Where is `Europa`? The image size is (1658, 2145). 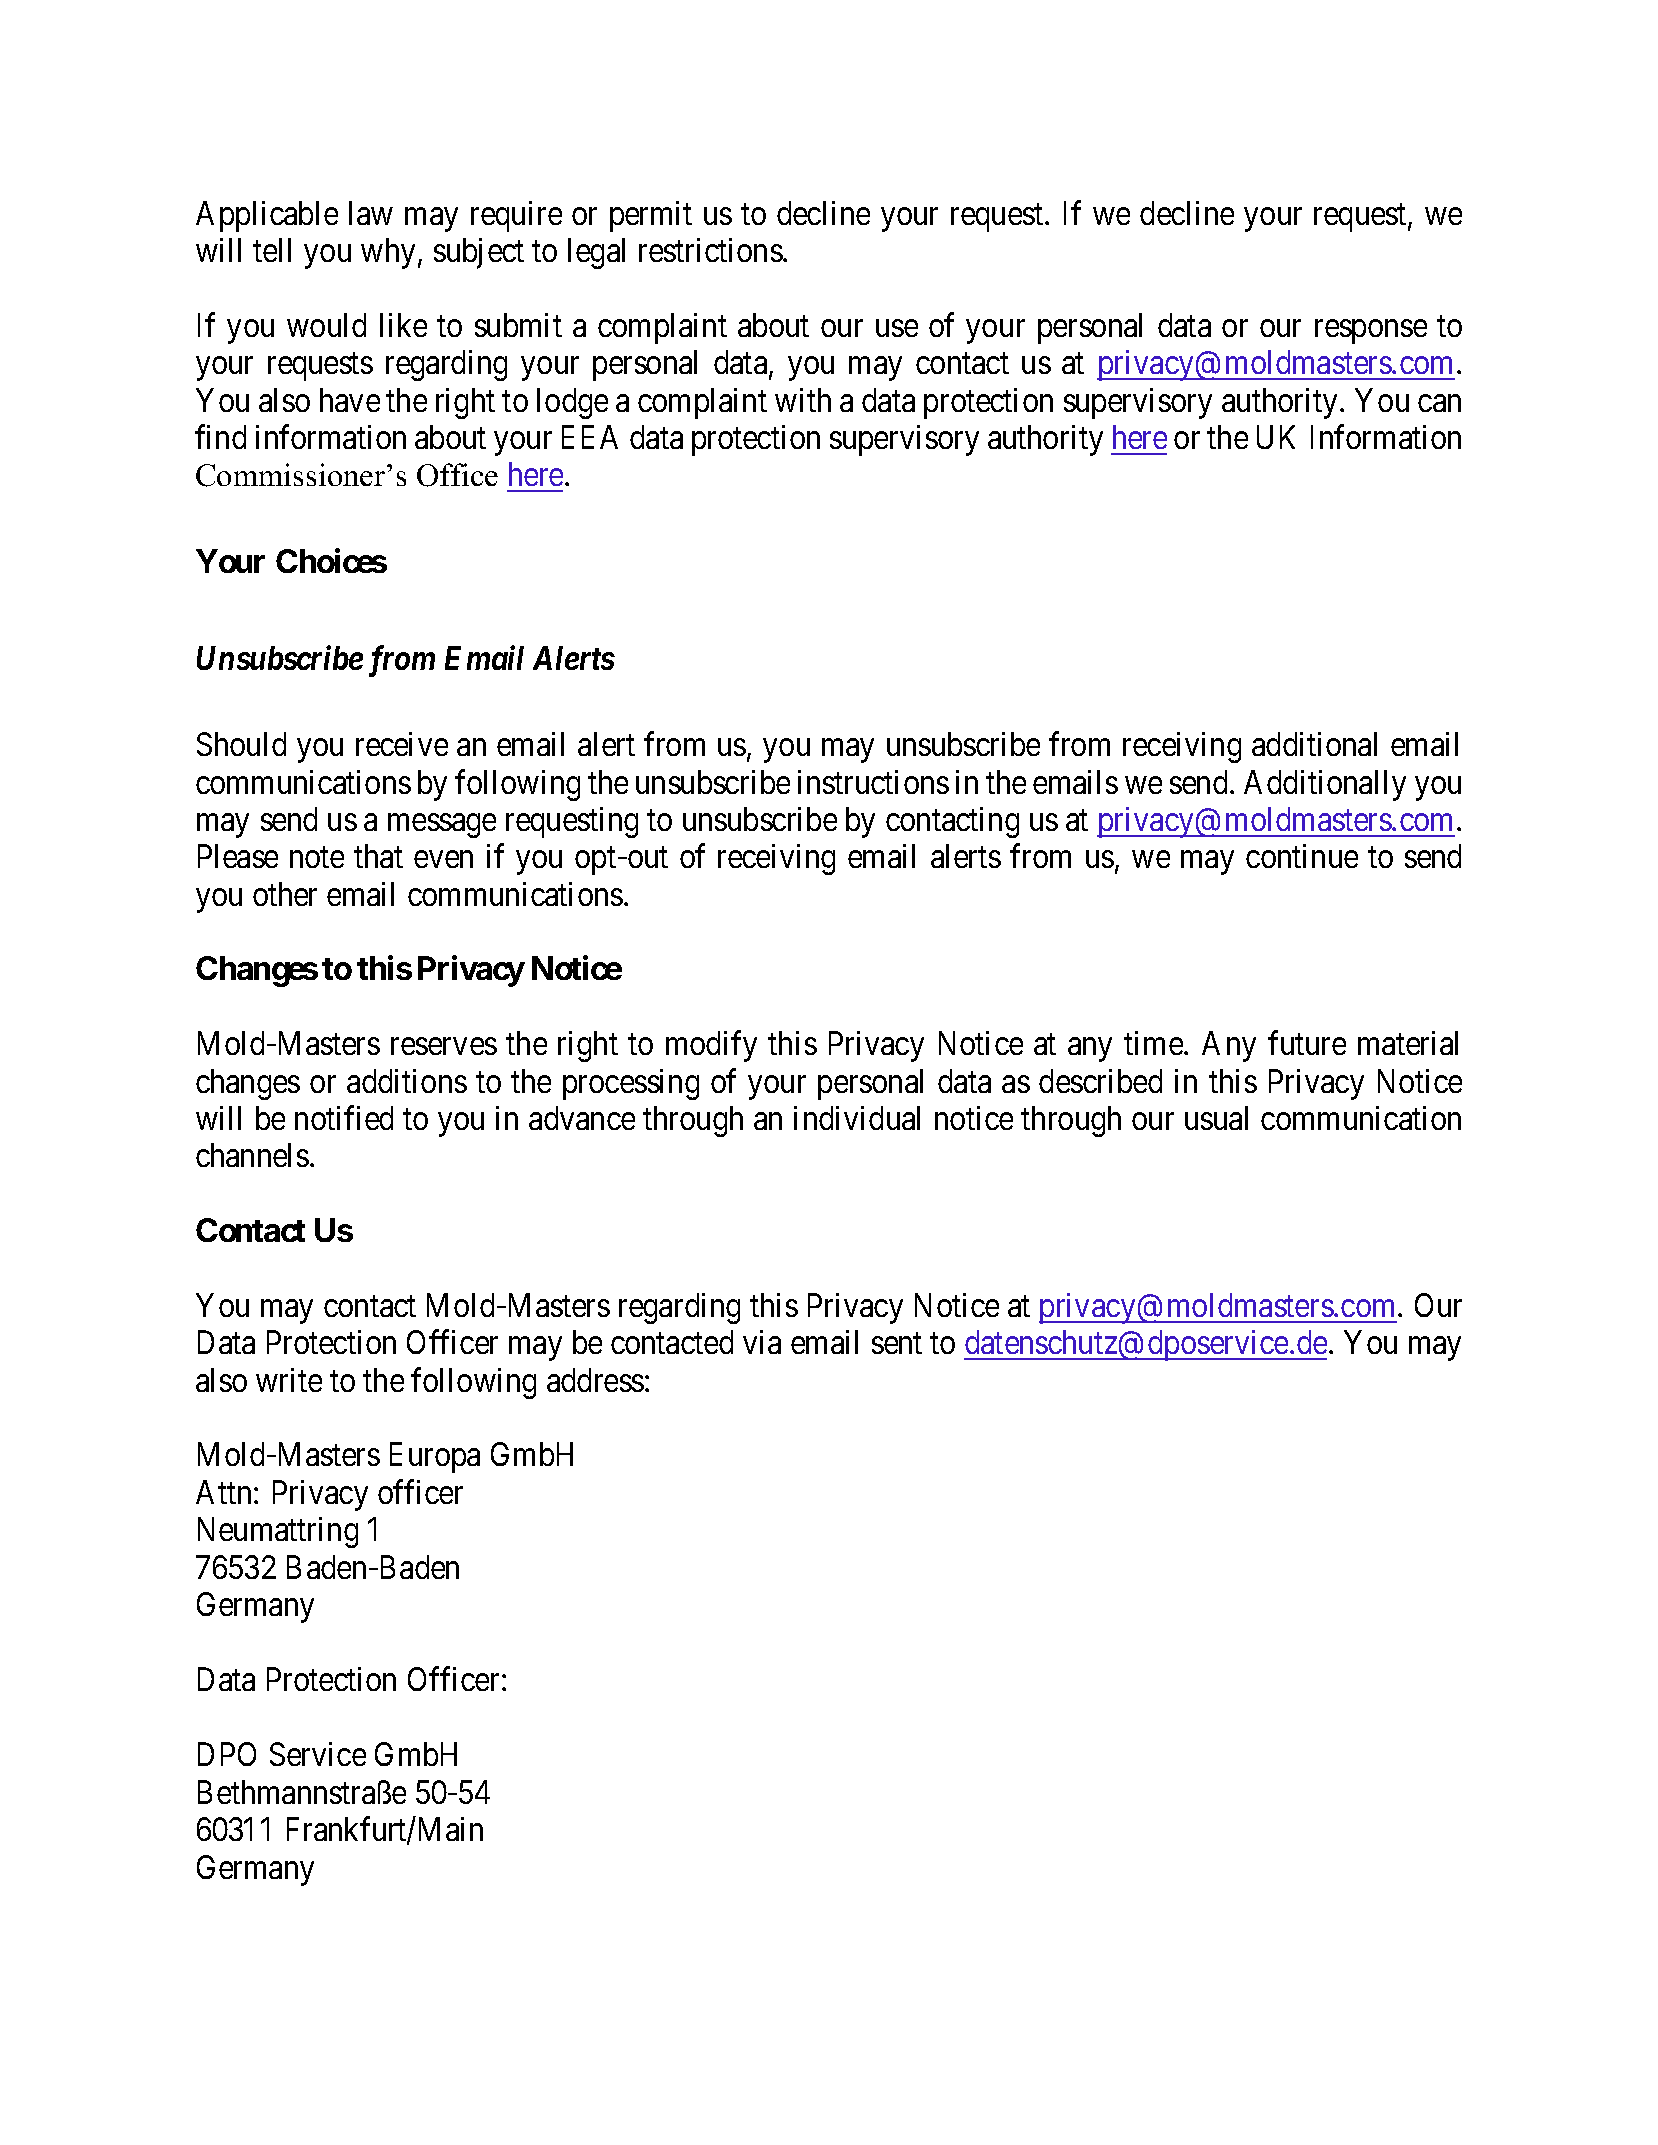 Europa is located at coordinates (435, 1458).
